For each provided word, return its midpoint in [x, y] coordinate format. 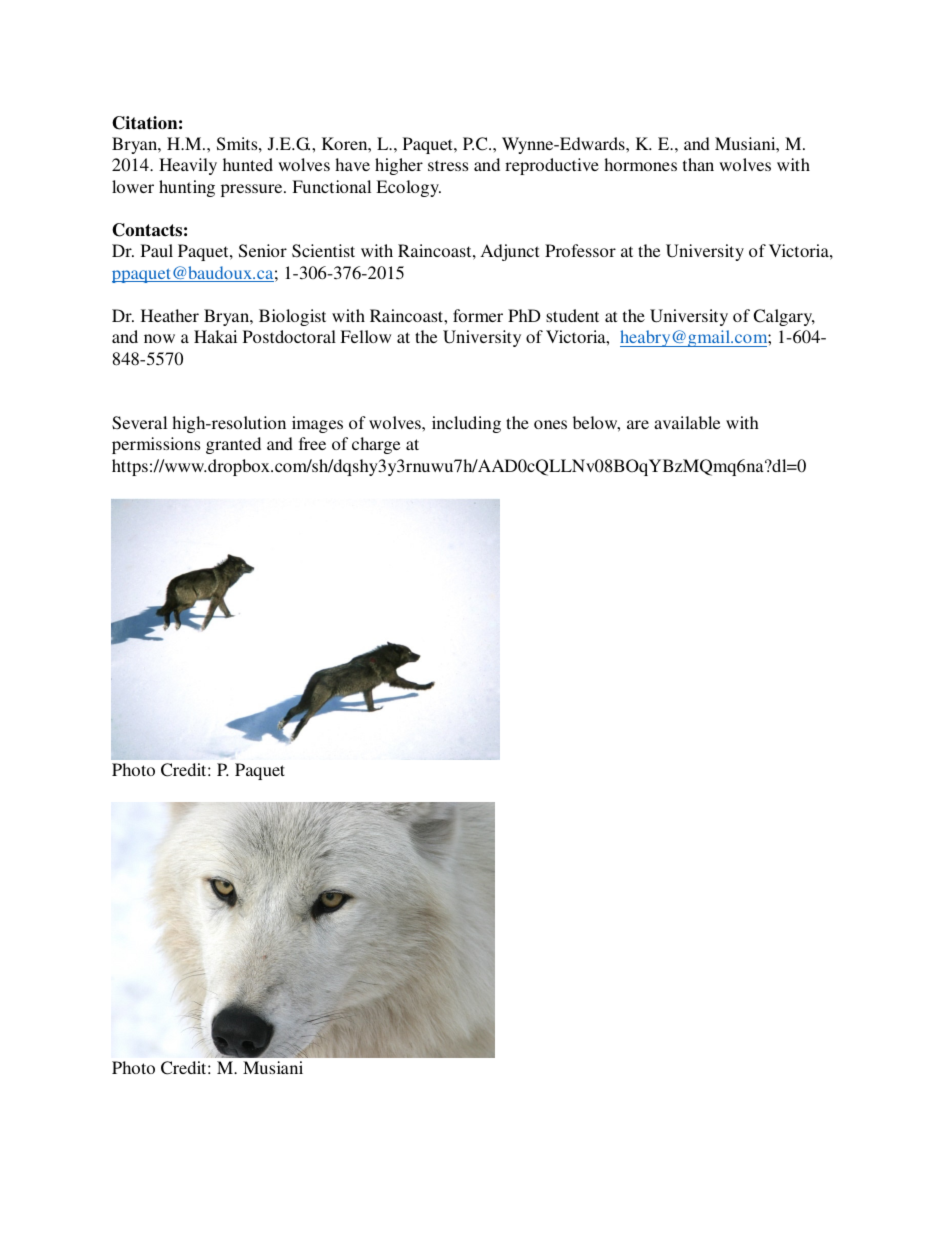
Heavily [188, 166]
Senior [263, 251]
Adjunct [510, 252]
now [159, 338]
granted [233, 445]
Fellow [365, 336]
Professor [580, 250]
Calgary [784, 317]
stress [448, 165]
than [698, 164]
